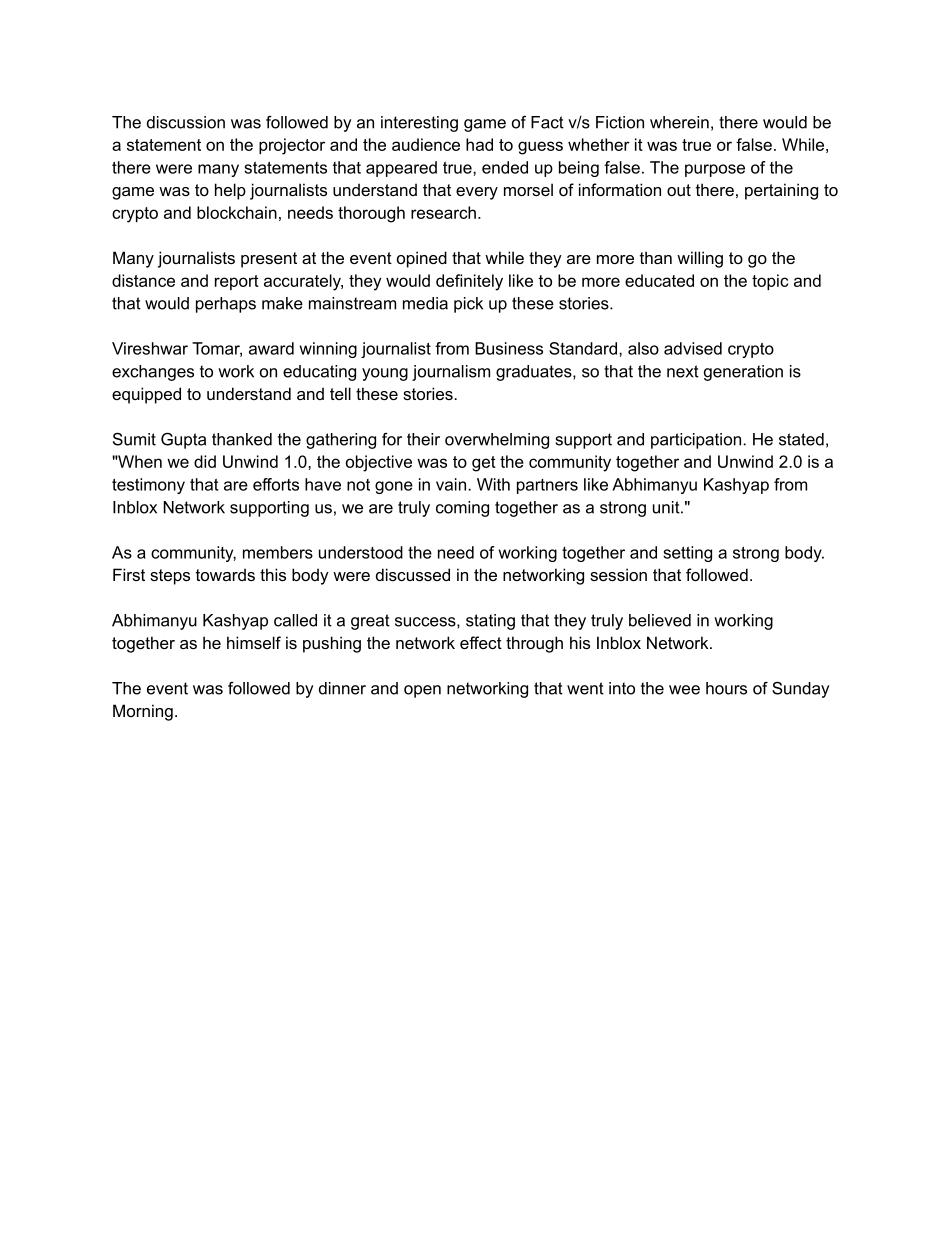  I want to click on had, so click(479, 144).
